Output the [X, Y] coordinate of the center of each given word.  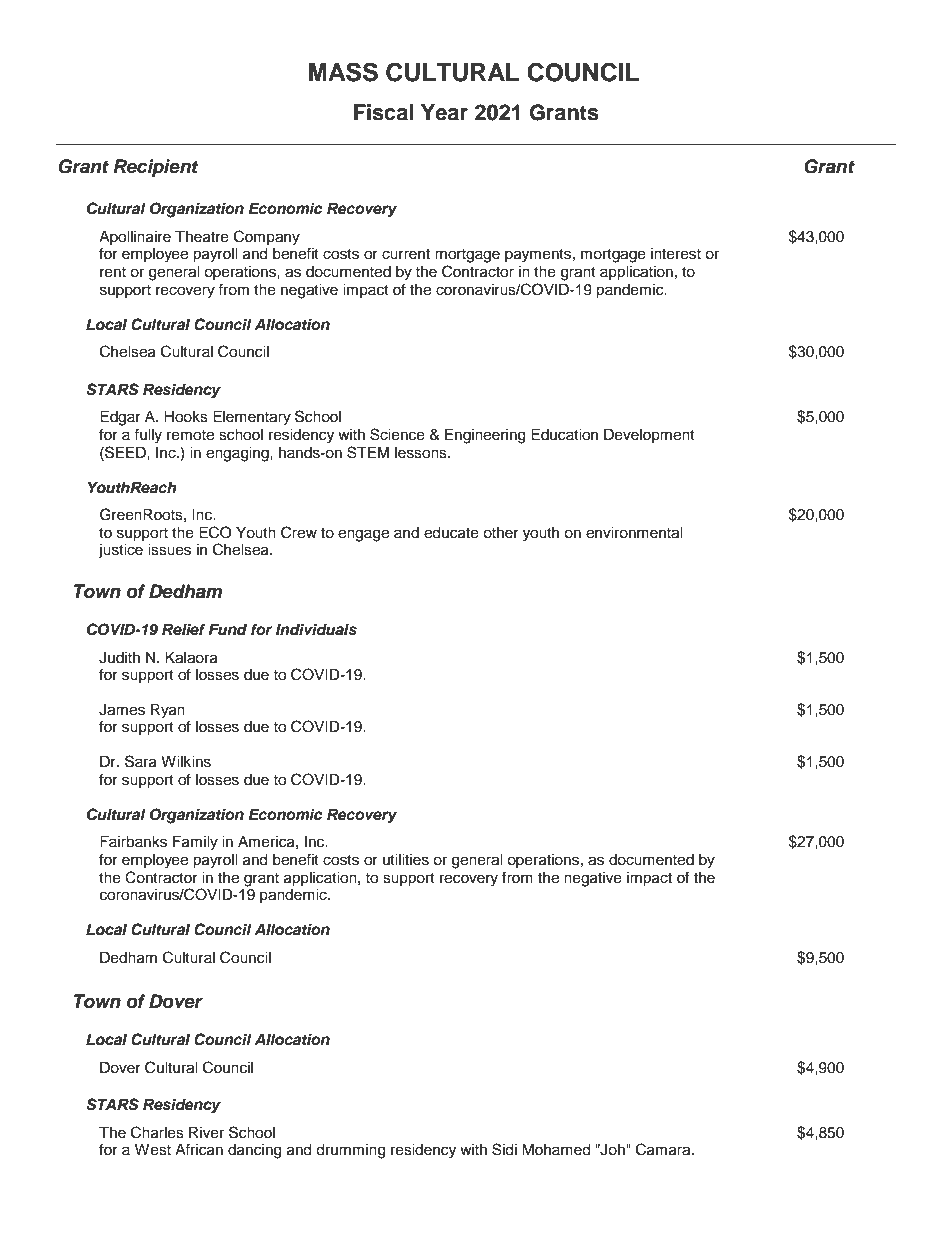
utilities [406, 860]
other [501, 533]
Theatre [202, 237]
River [206, 1133]
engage [363, 535]
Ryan [168, 711]
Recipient [155, 168]
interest [676, 254]
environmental [634, 533]
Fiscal [383, 112]
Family [195, 843]
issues [169, 550]
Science [397, 434]
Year [444, 112]
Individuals [316, 629]
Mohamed [556, 1150]
